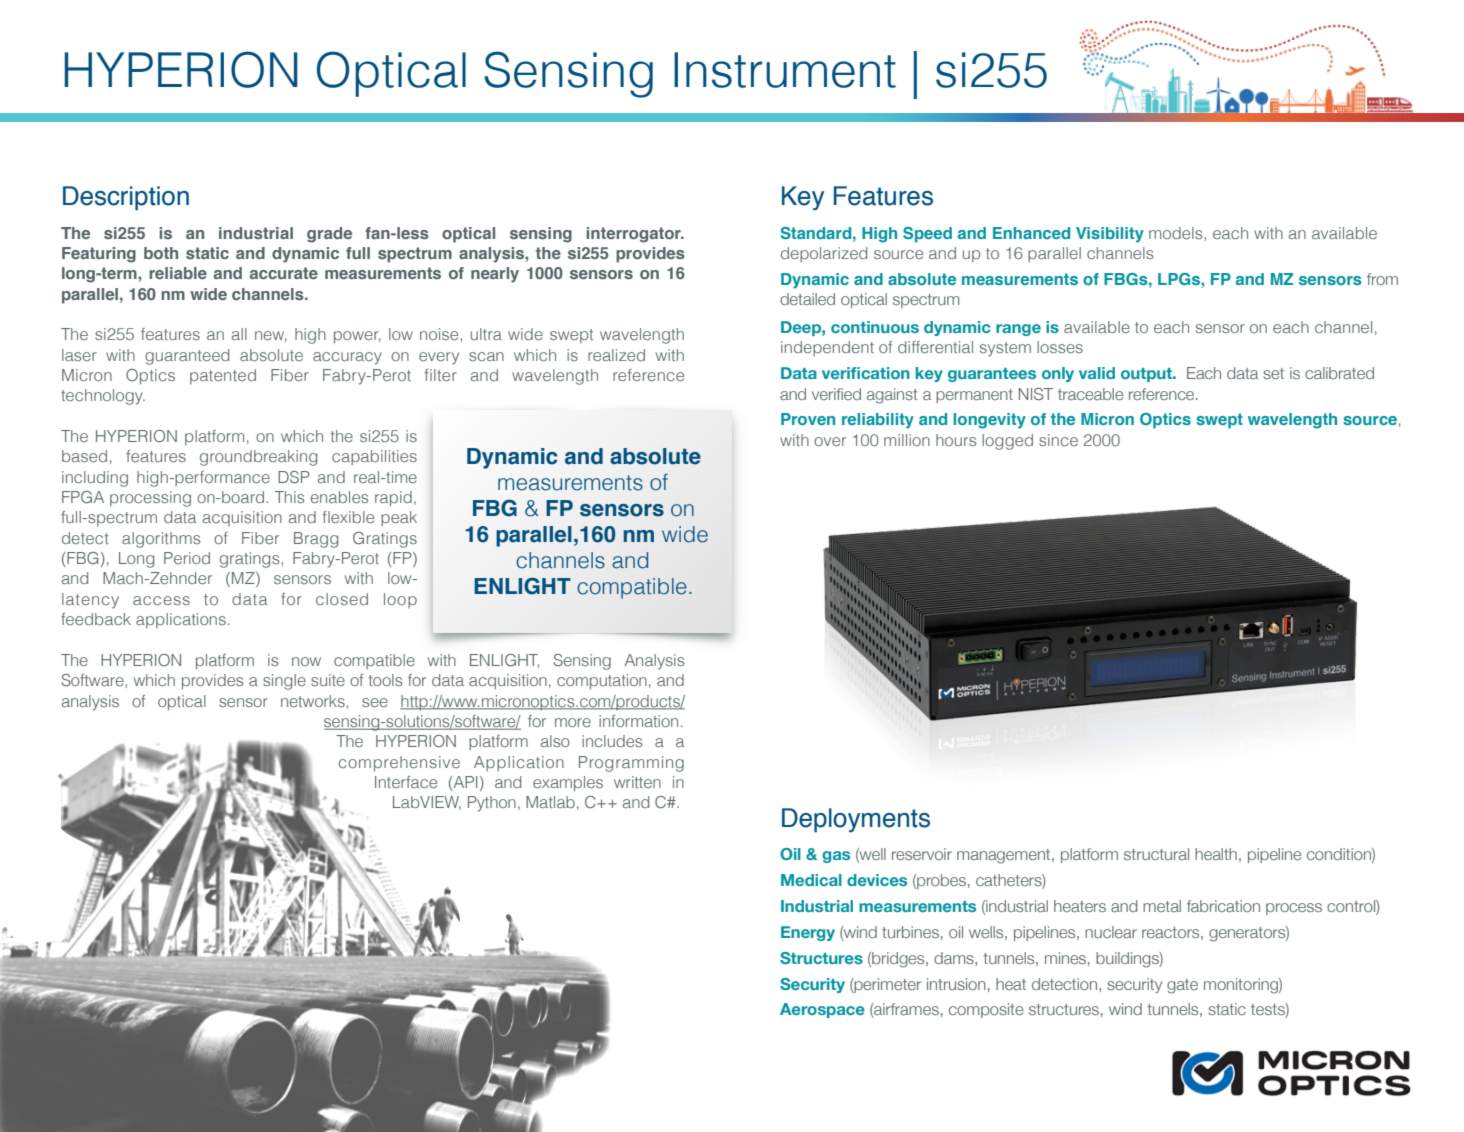 Image resolution: width=1464 pixels, height=1132 pixels. I want to click on gate, so click(1182, 986).
